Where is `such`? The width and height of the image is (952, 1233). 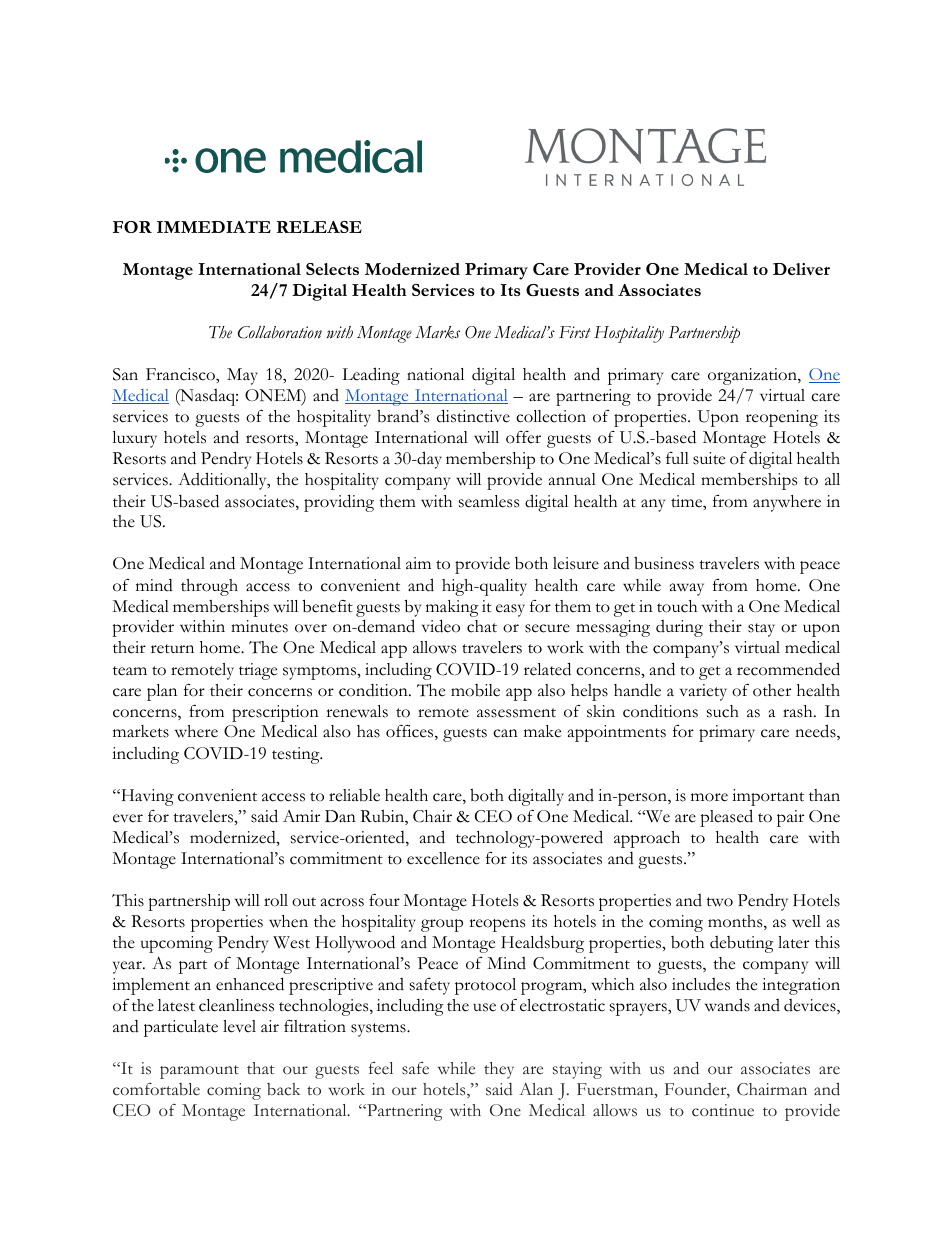
such is located at coordinates (723, 711).
